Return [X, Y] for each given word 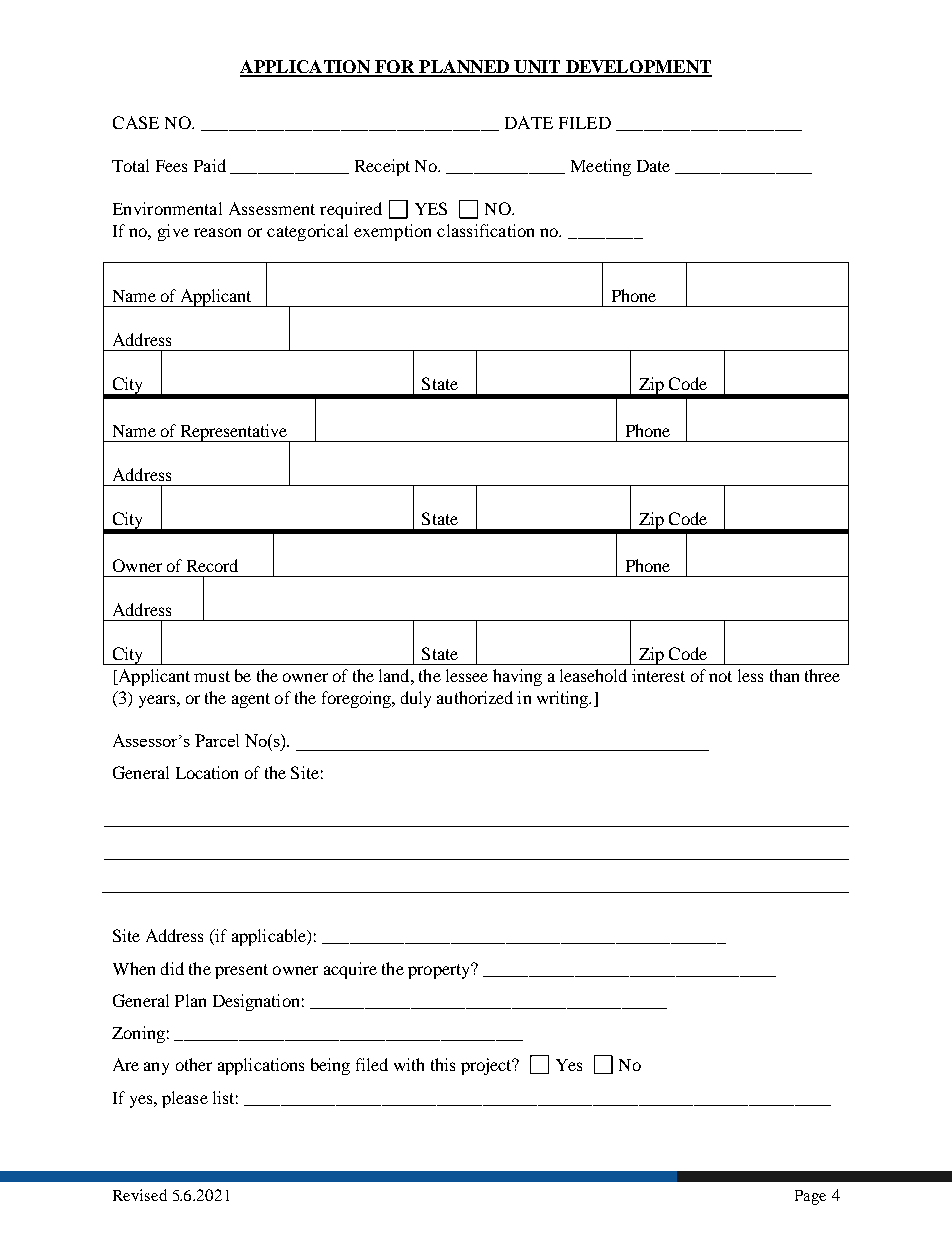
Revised [140, 1195]
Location [207, 772]
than [784, 675]
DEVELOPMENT [637, 68]
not [720, 676]
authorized [475, 697]
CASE [136, 122]
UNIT [537, 68]
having [517, 677]
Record [212, 565]
